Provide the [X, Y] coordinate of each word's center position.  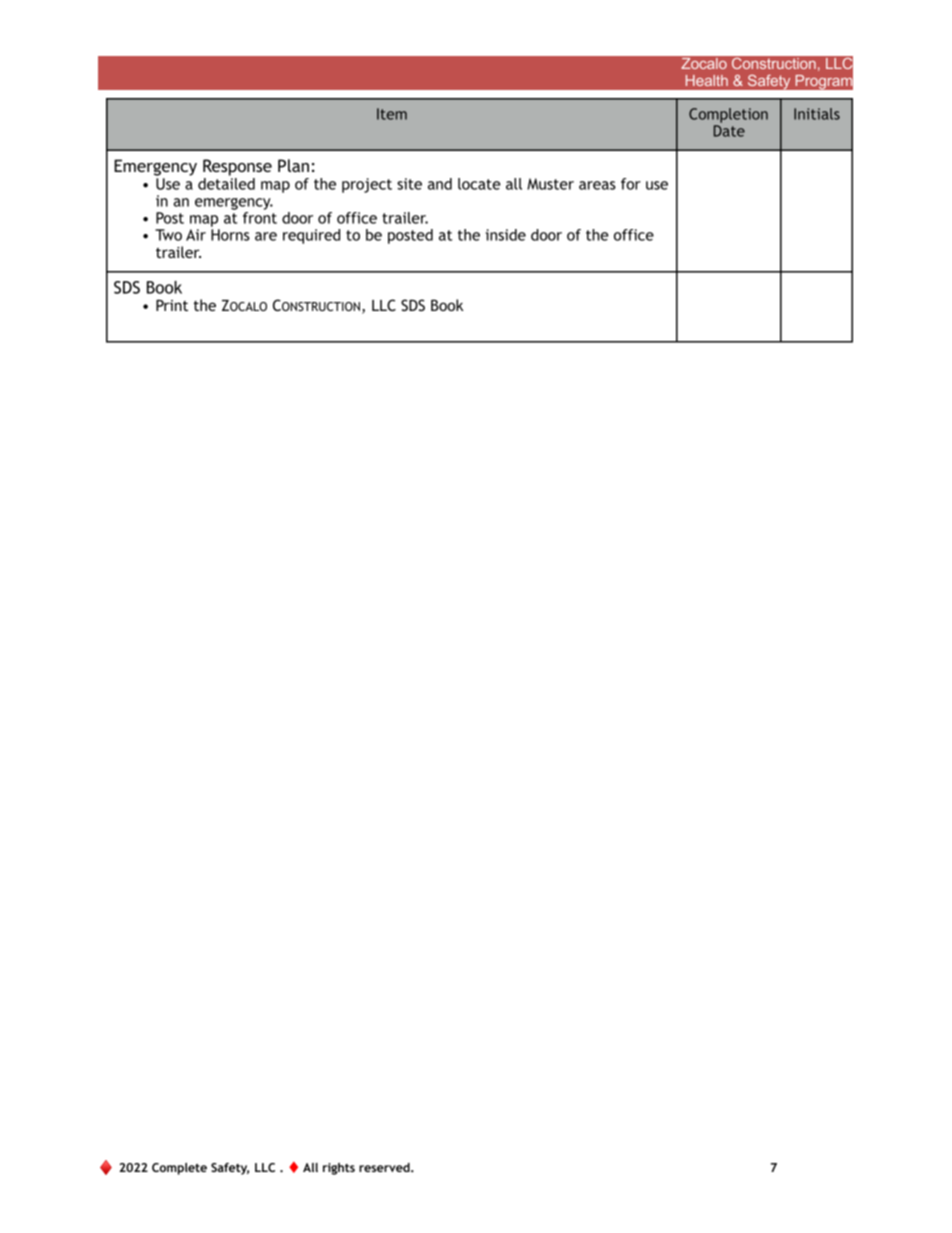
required [311, 236]
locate [479, 184]
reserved [385, 1167]
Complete [179, 1169]
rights [339, 1169]
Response [237, 167]
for [631, 184]
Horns [230, 235]
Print [172, 305]
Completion [728, 115]
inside [506, 235]
